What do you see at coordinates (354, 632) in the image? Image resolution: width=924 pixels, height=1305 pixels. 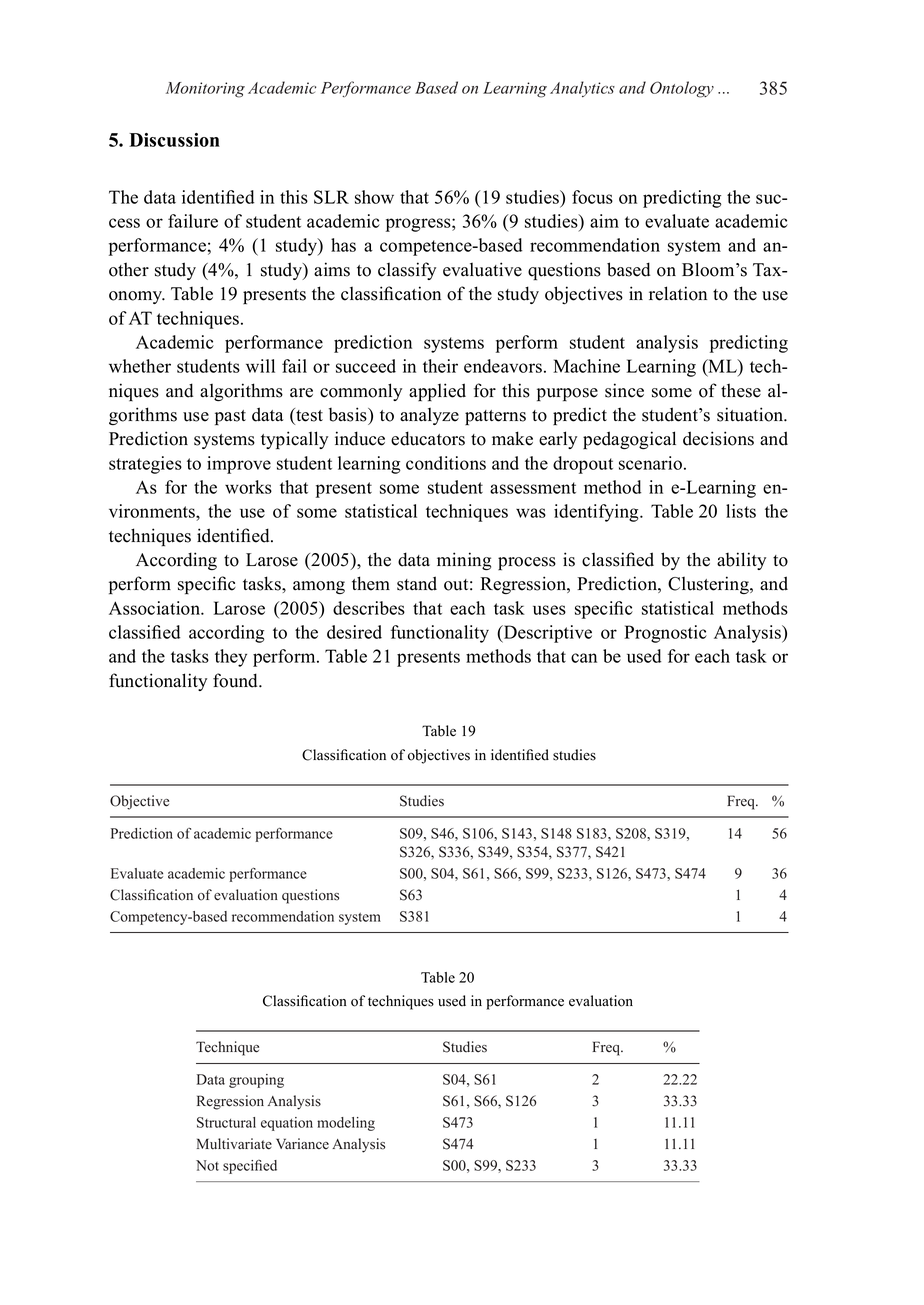 I see `desired` at bounding box center [354, 632].
